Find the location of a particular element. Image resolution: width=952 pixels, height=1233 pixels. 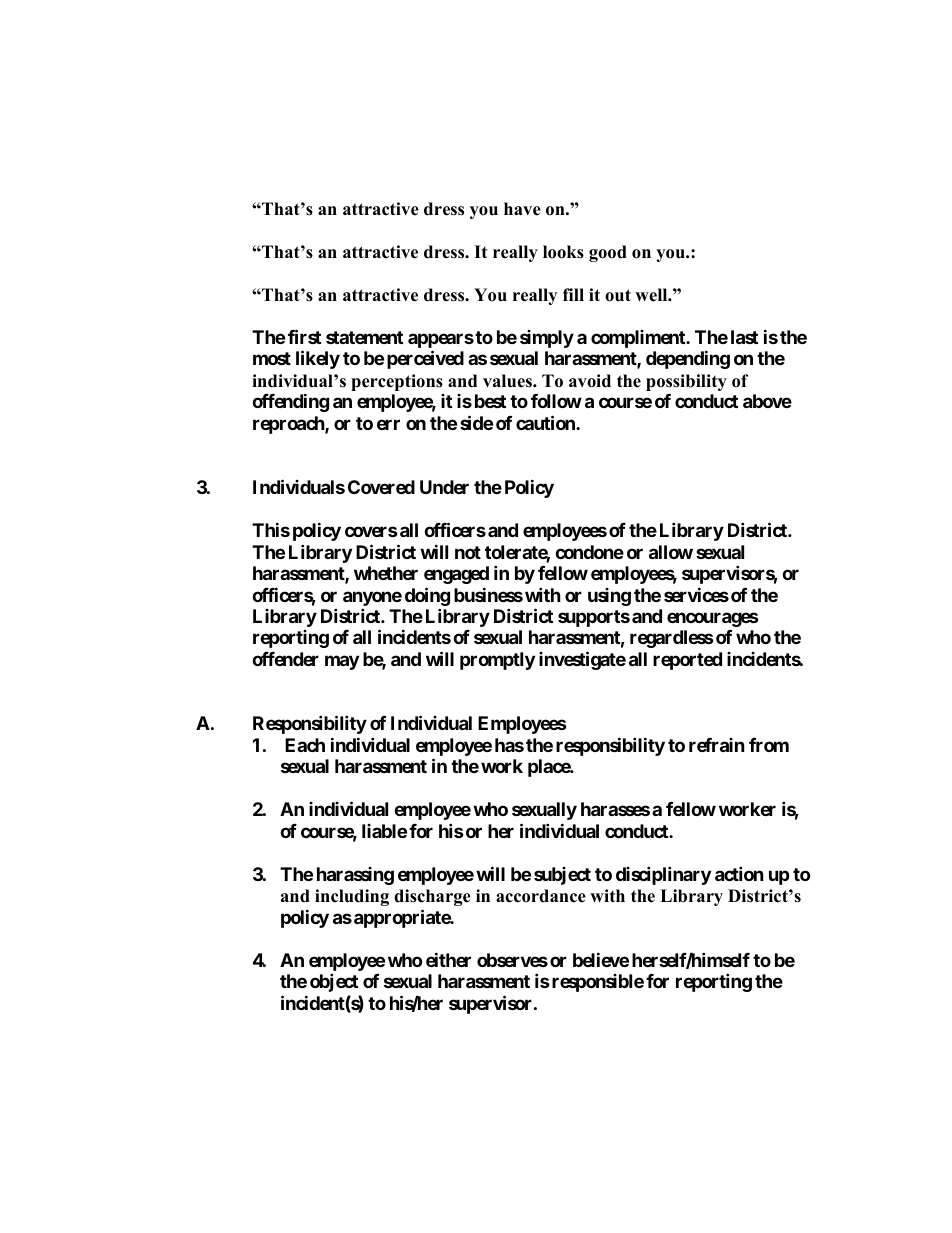

whether is located at coordinates (386, 573).
